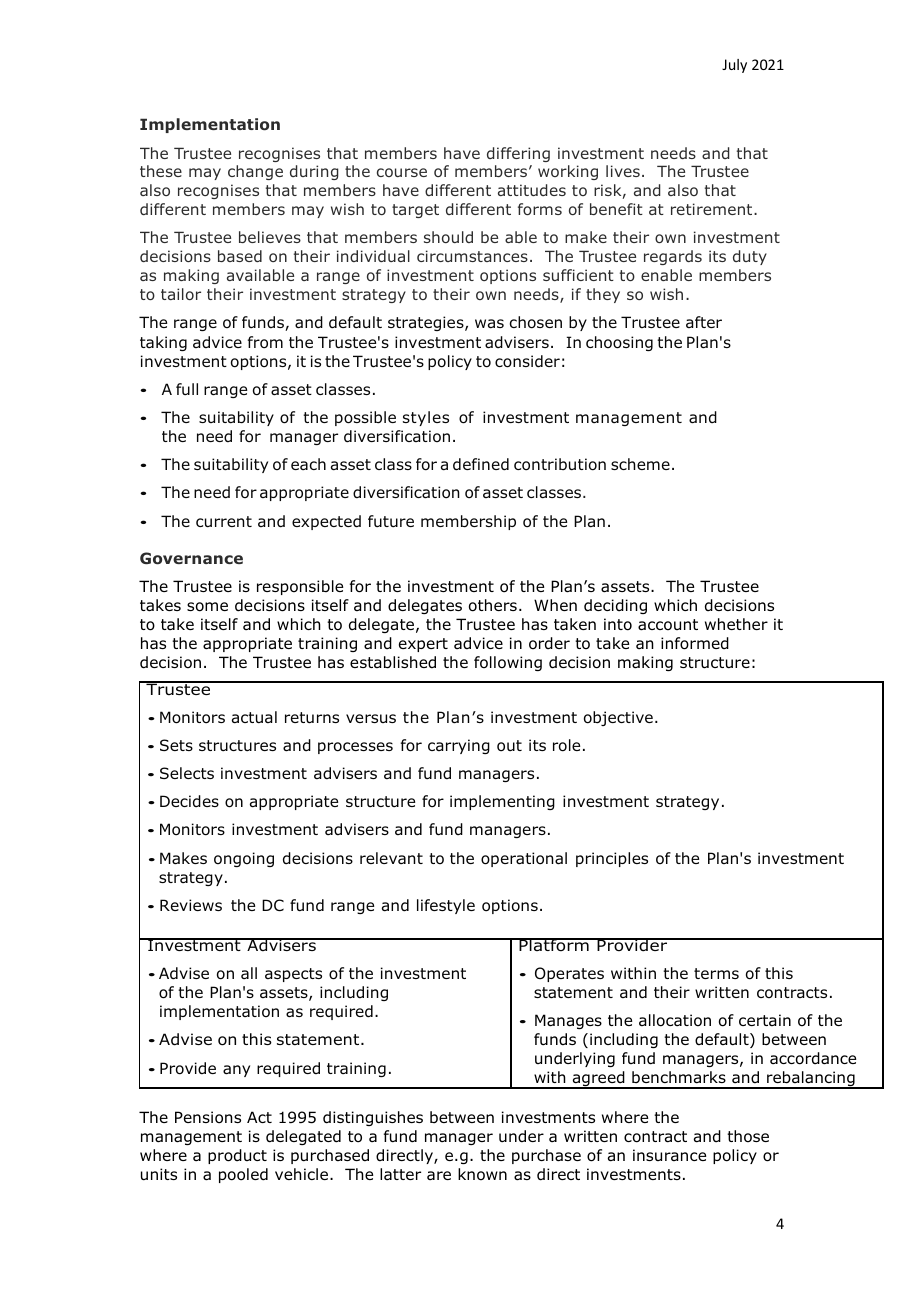 Image resolution: width=924 pixels, height=1308 pixels. I want to click on July, so click(734, 66).
